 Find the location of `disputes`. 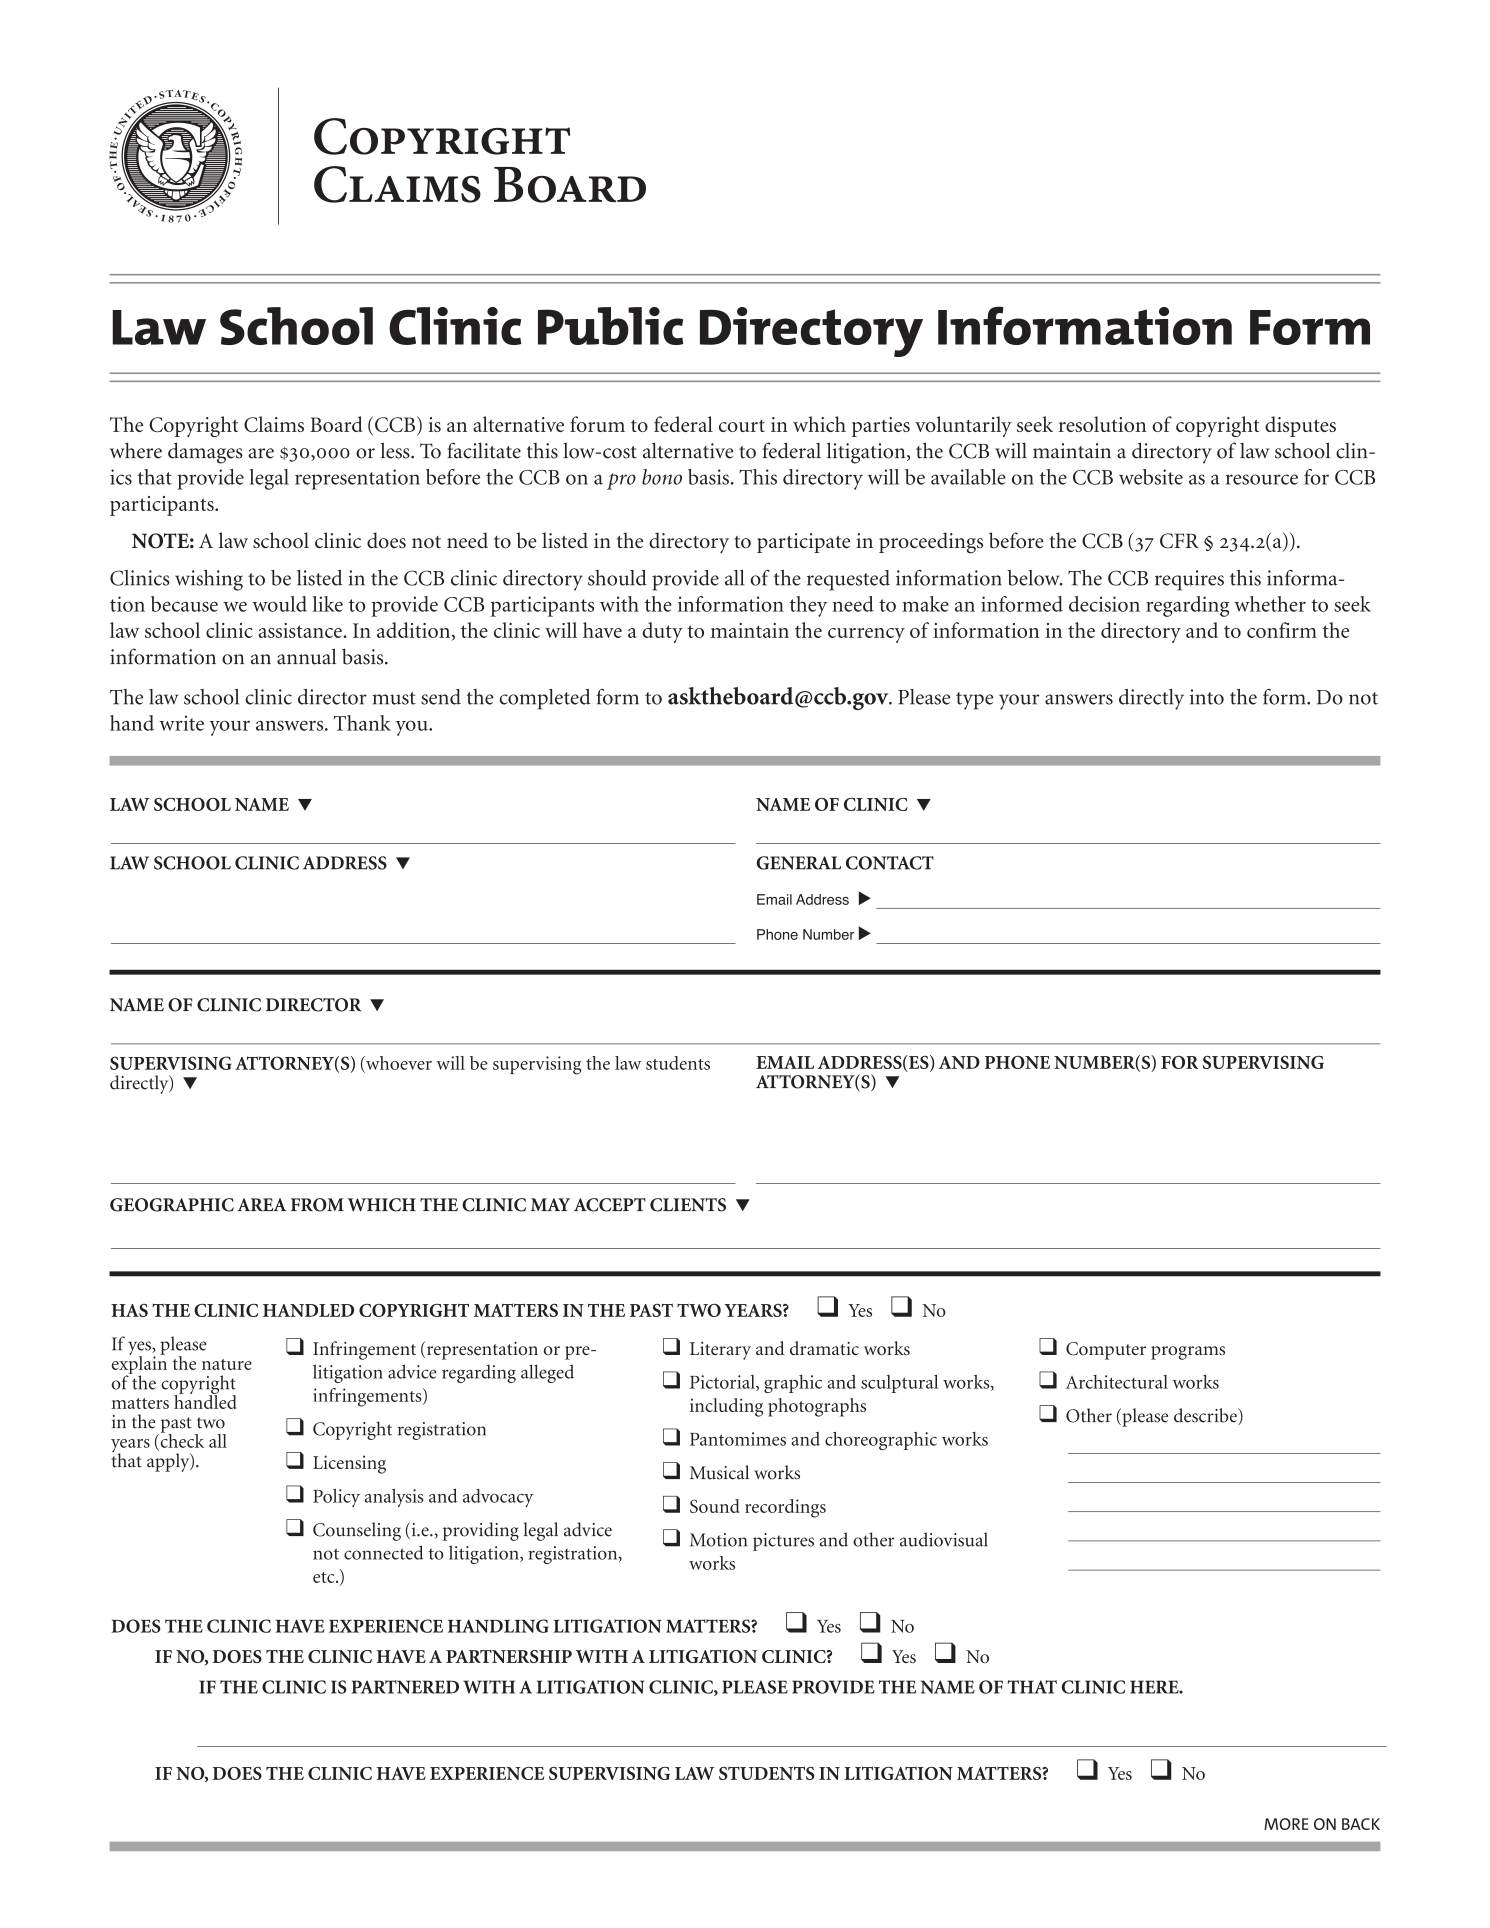

disputes is located at coordinates (1300, 426).
